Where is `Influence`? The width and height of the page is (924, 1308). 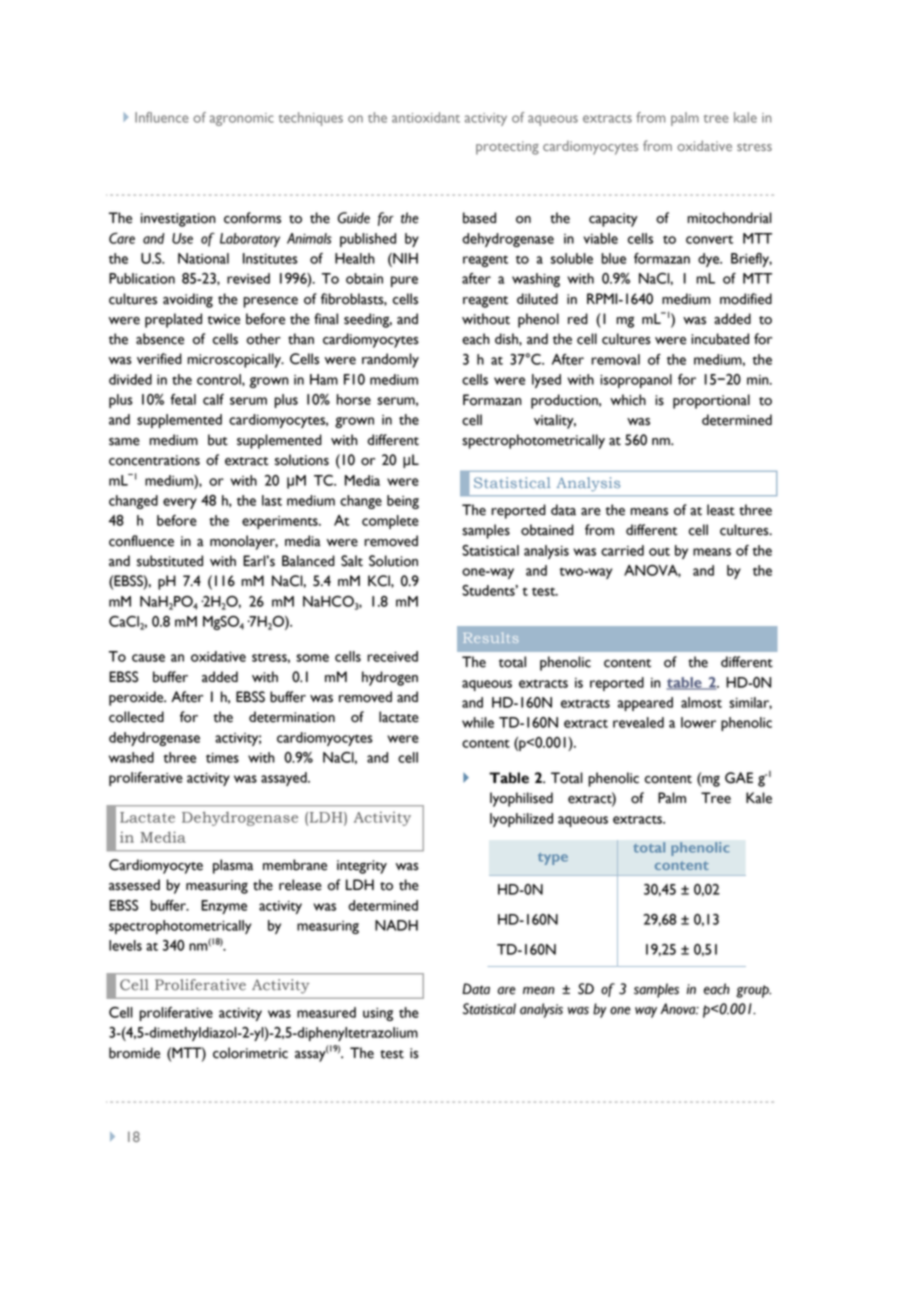 Influence is located at coordinates (162, 117).
